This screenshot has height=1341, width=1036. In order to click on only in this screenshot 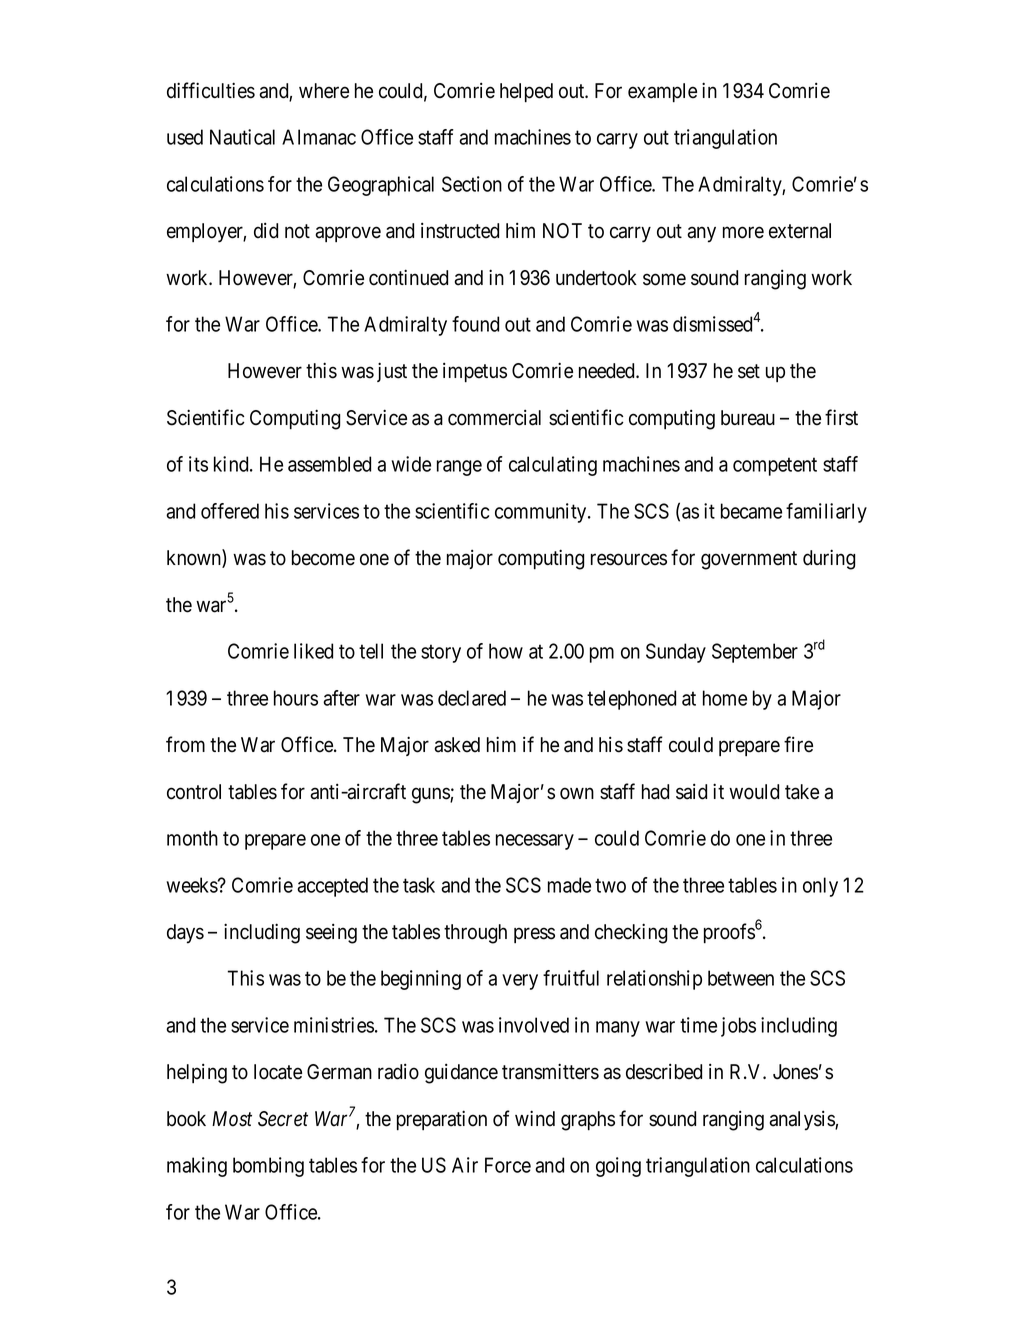, I will do `click(820, 887)`.
